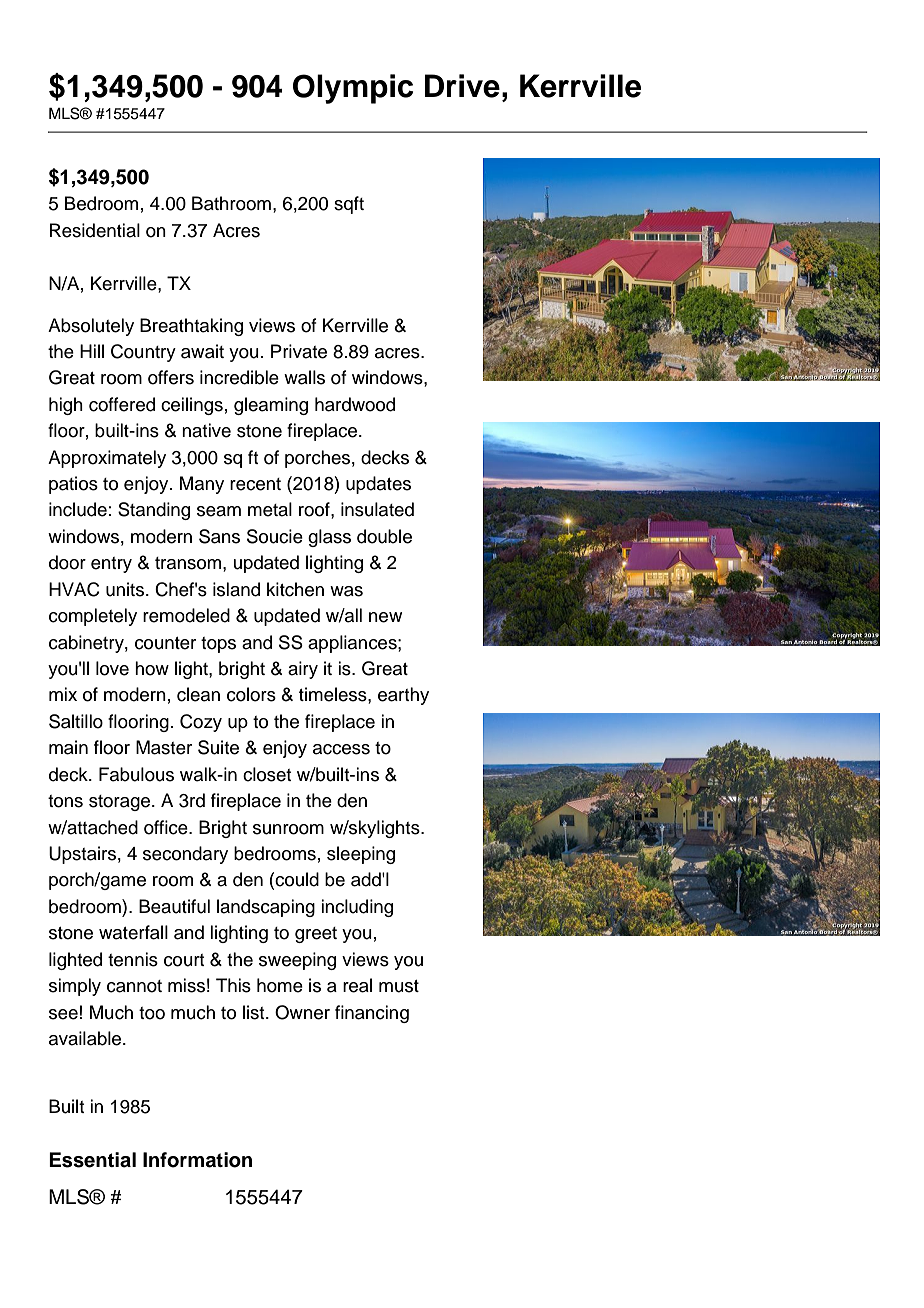 This screenshot has height=1308, width=924. I want to click on Olympic, so click(353, 89).
